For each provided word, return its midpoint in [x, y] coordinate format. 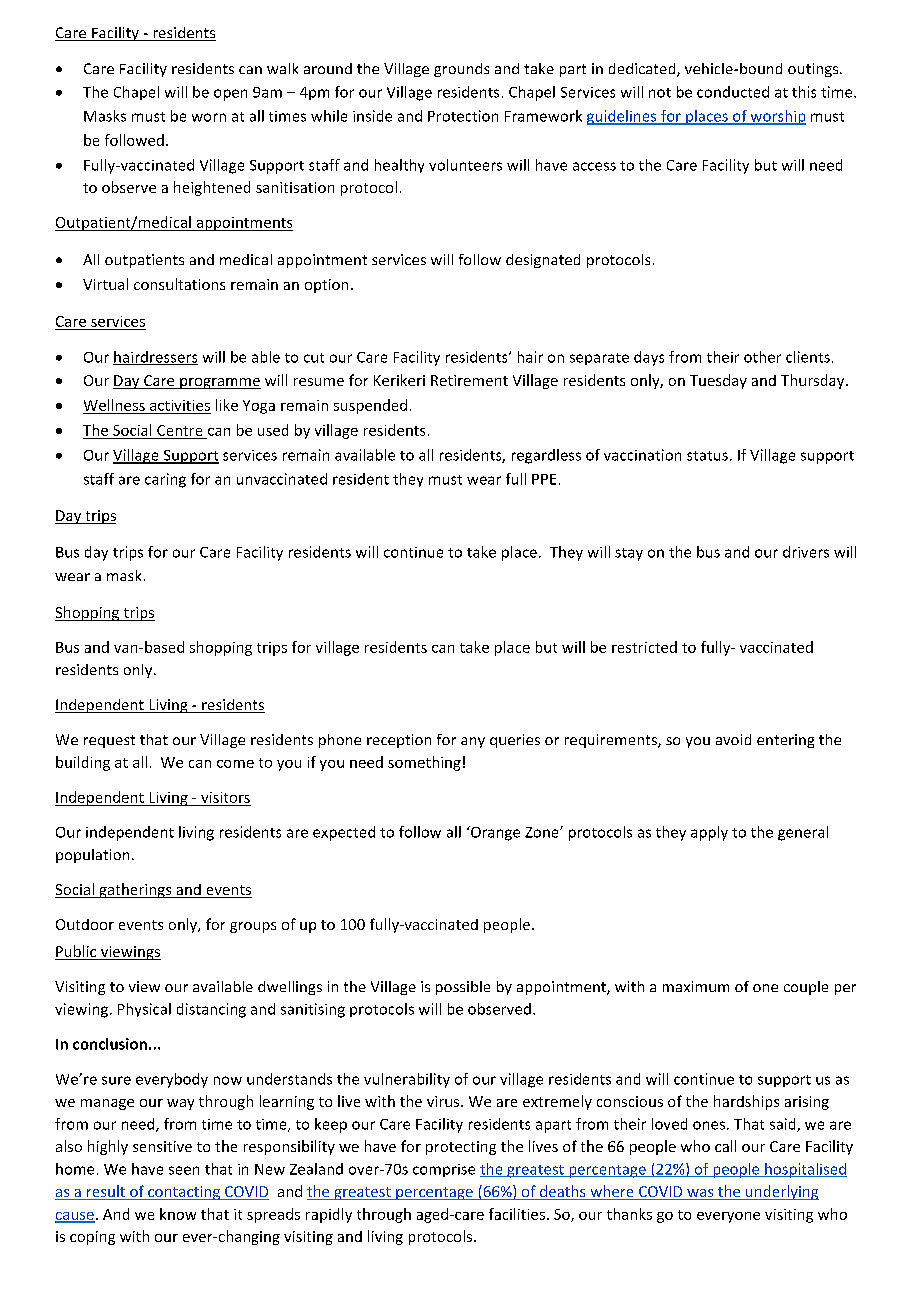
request [109, 741]
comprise [444, 1170]
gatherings [135, 890]
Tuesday [718, 381]
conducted [733, 92]
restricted [644, 647]
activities [180, 405]
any [473, 742]
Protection [463, 116]
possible [463, 988]
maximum [696, 986]
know [178, 1214]
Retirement [469, 380]
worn [209, 117]
